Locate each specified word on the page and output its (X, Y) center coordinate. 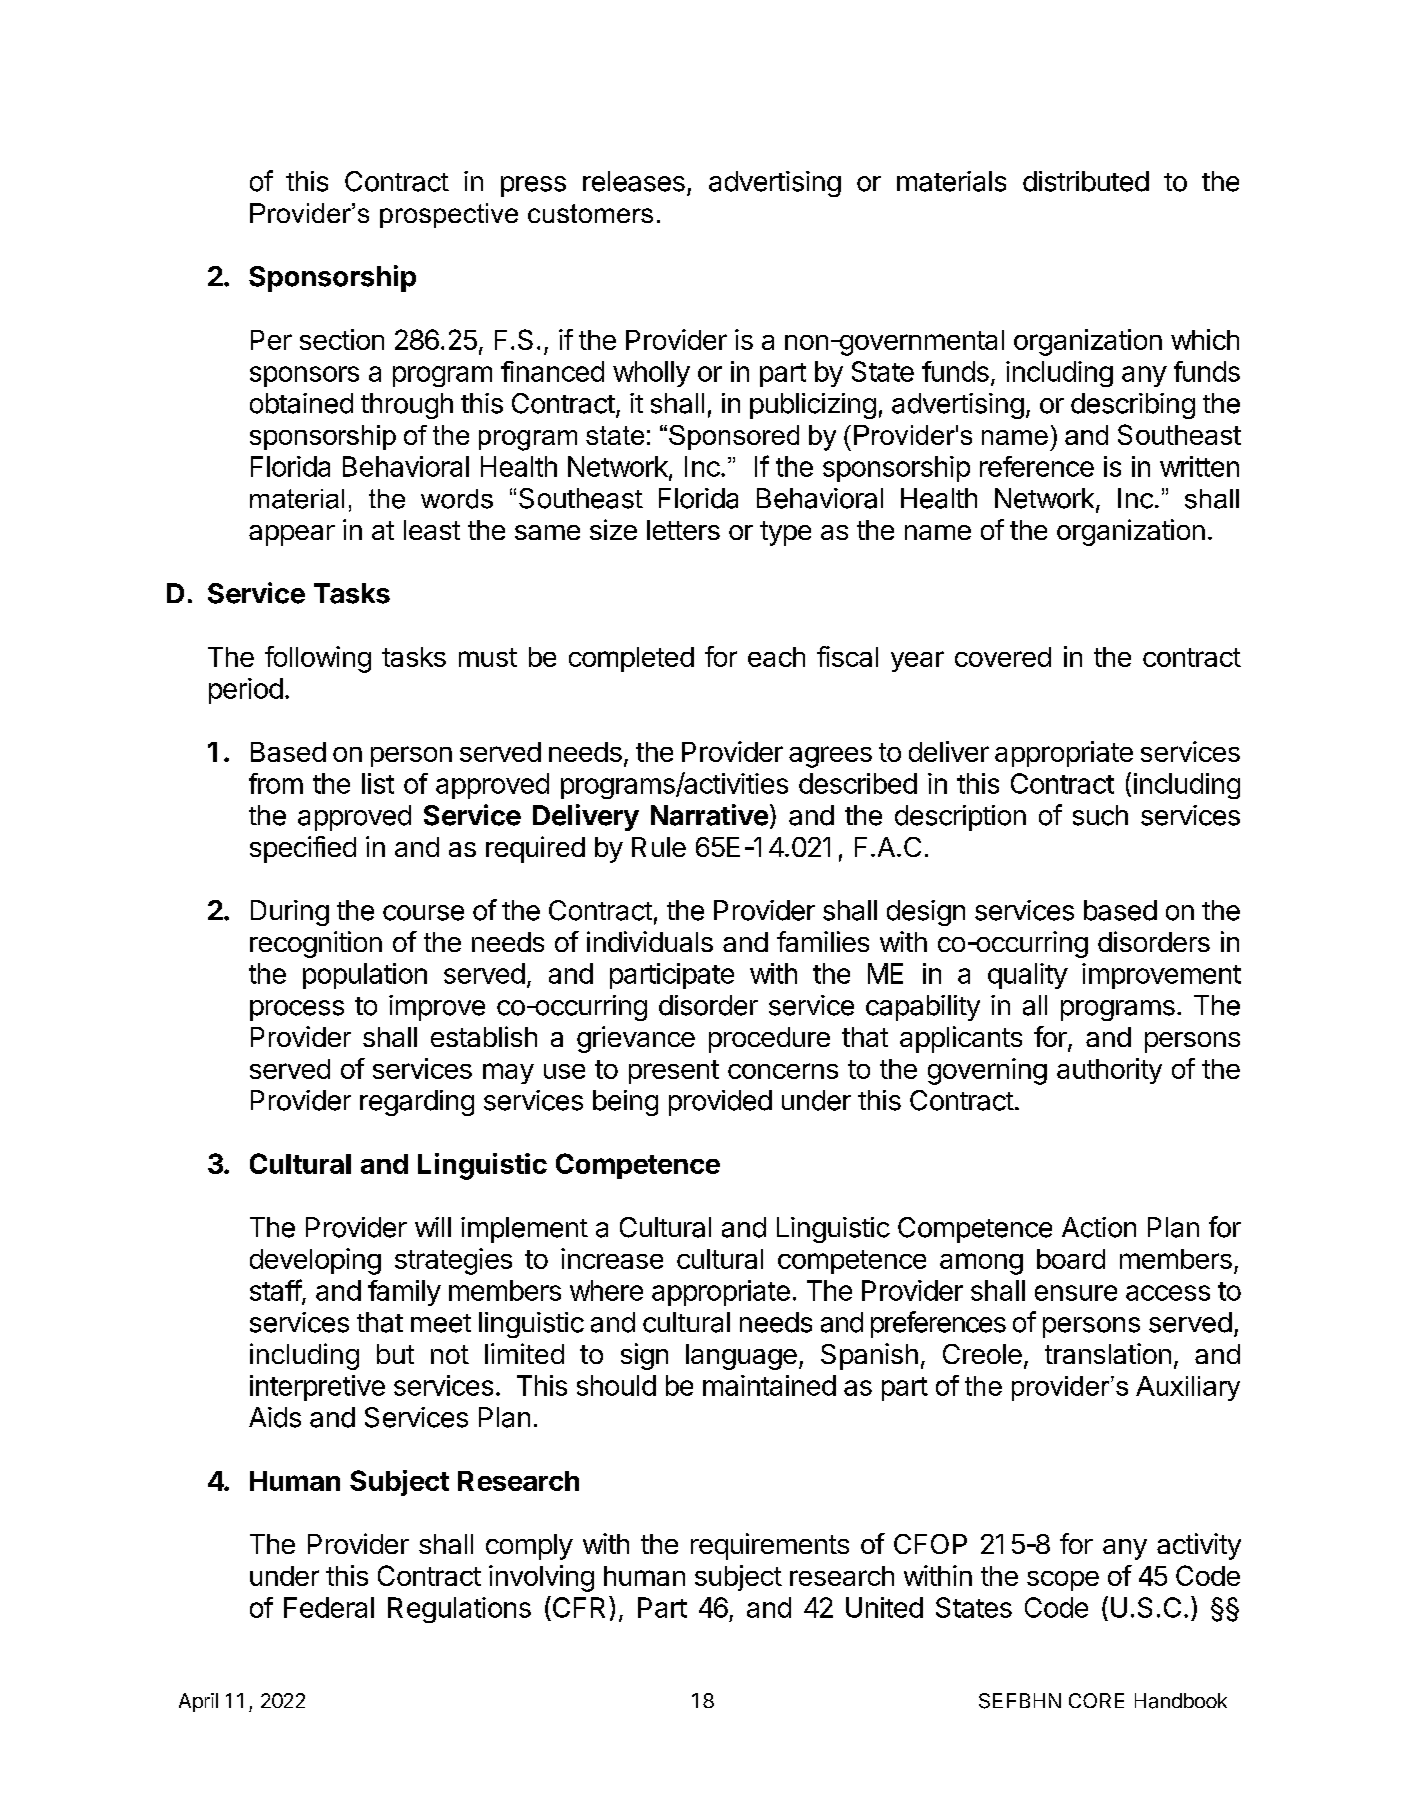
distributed (1086, 181)
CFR (580, 1607)
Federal (329, 1607)
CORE (1096, 1700)
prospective (449, 215)
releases (634, 181)
